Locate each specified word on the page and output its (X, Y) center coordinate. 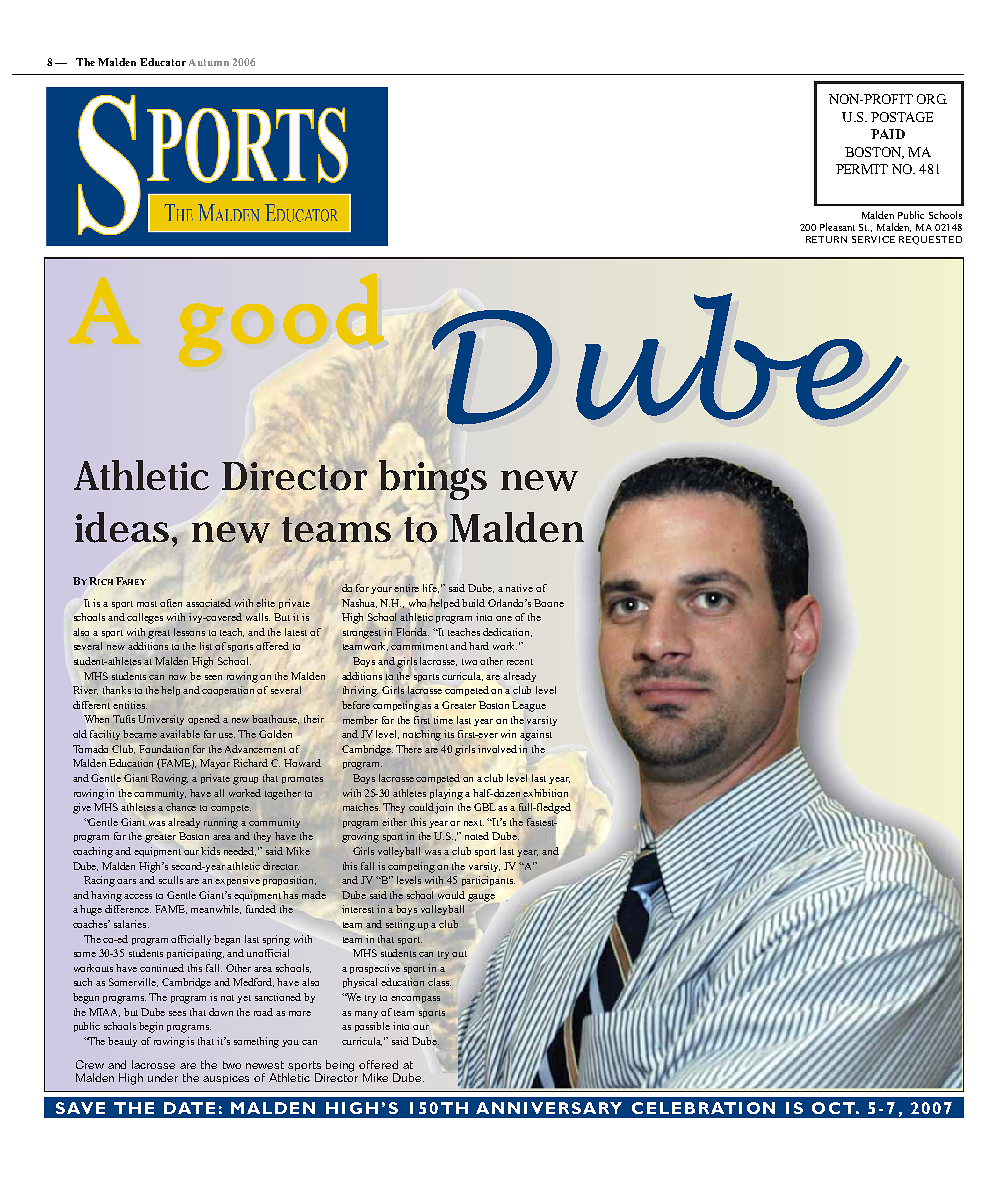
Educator (163, 62)
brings (433, 480)
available (180, 734)
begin (151, 1027)
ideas (124, 527)
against (536, 735)
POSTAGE (902, 117)
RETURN (826, 239)
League (529, 706)
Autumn (209, 62)
